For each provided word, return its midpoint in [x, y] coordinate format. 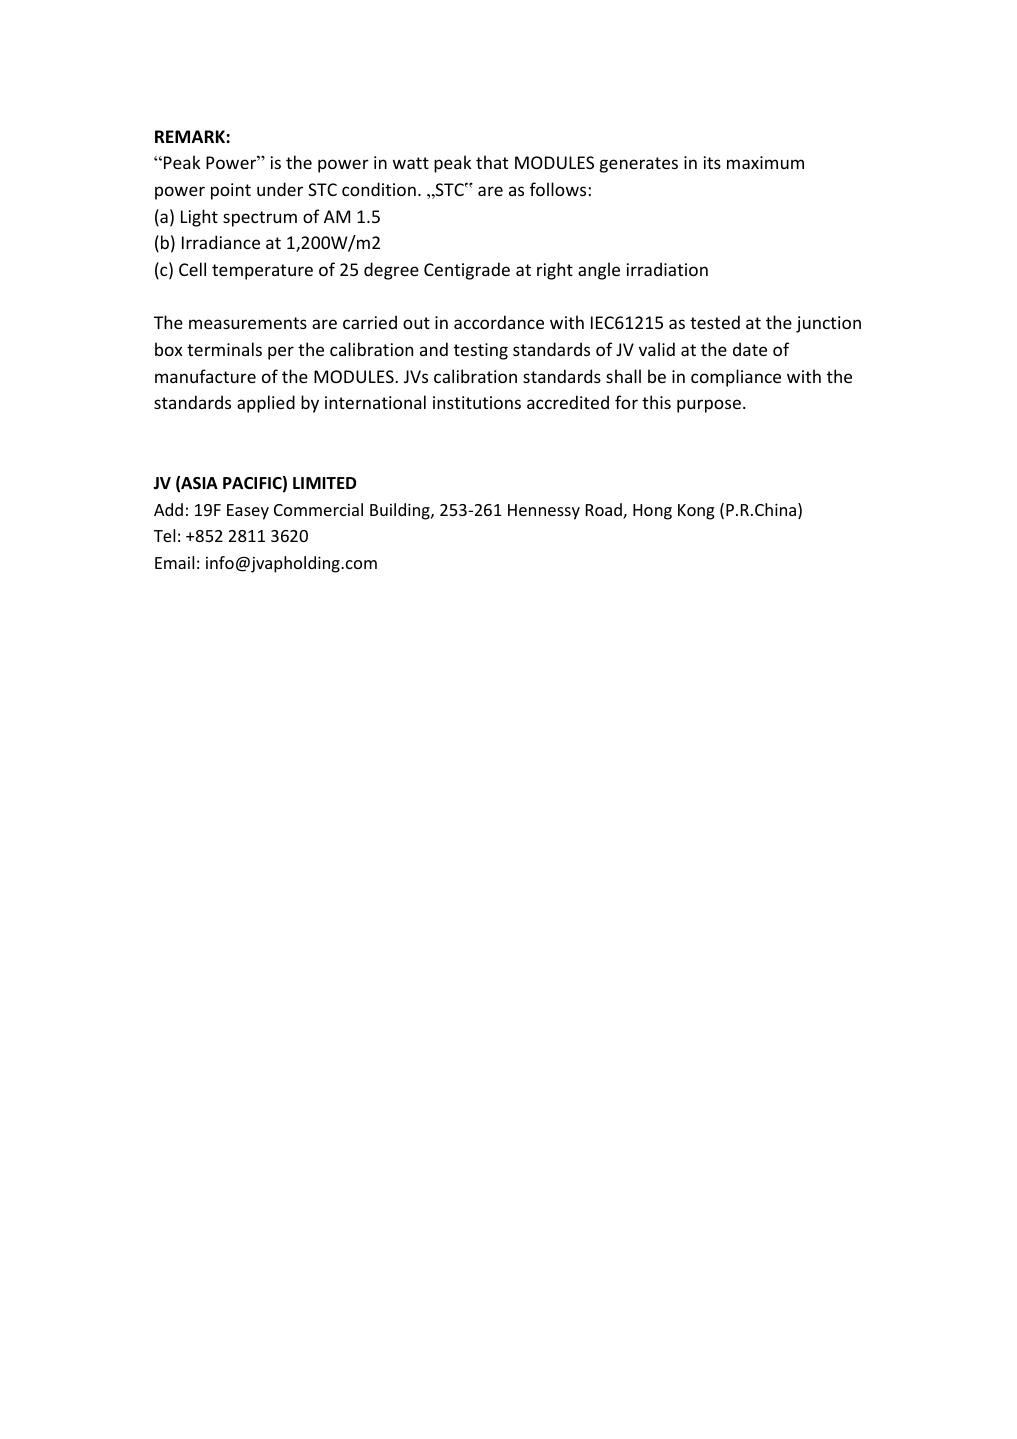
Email [174, 562]
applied [266, 404]
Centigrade [467, 271]
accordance [499, 322]
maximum [765, 162]
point [231, 191]
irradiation [667, 269]
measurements [248, 323]
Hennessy [544, 512]
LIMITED [324, 483]
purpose [709, 406]
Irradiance [221, 242]
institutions [477, 402]
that [492, 162]
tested [715, 322]
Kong [696, 512]
